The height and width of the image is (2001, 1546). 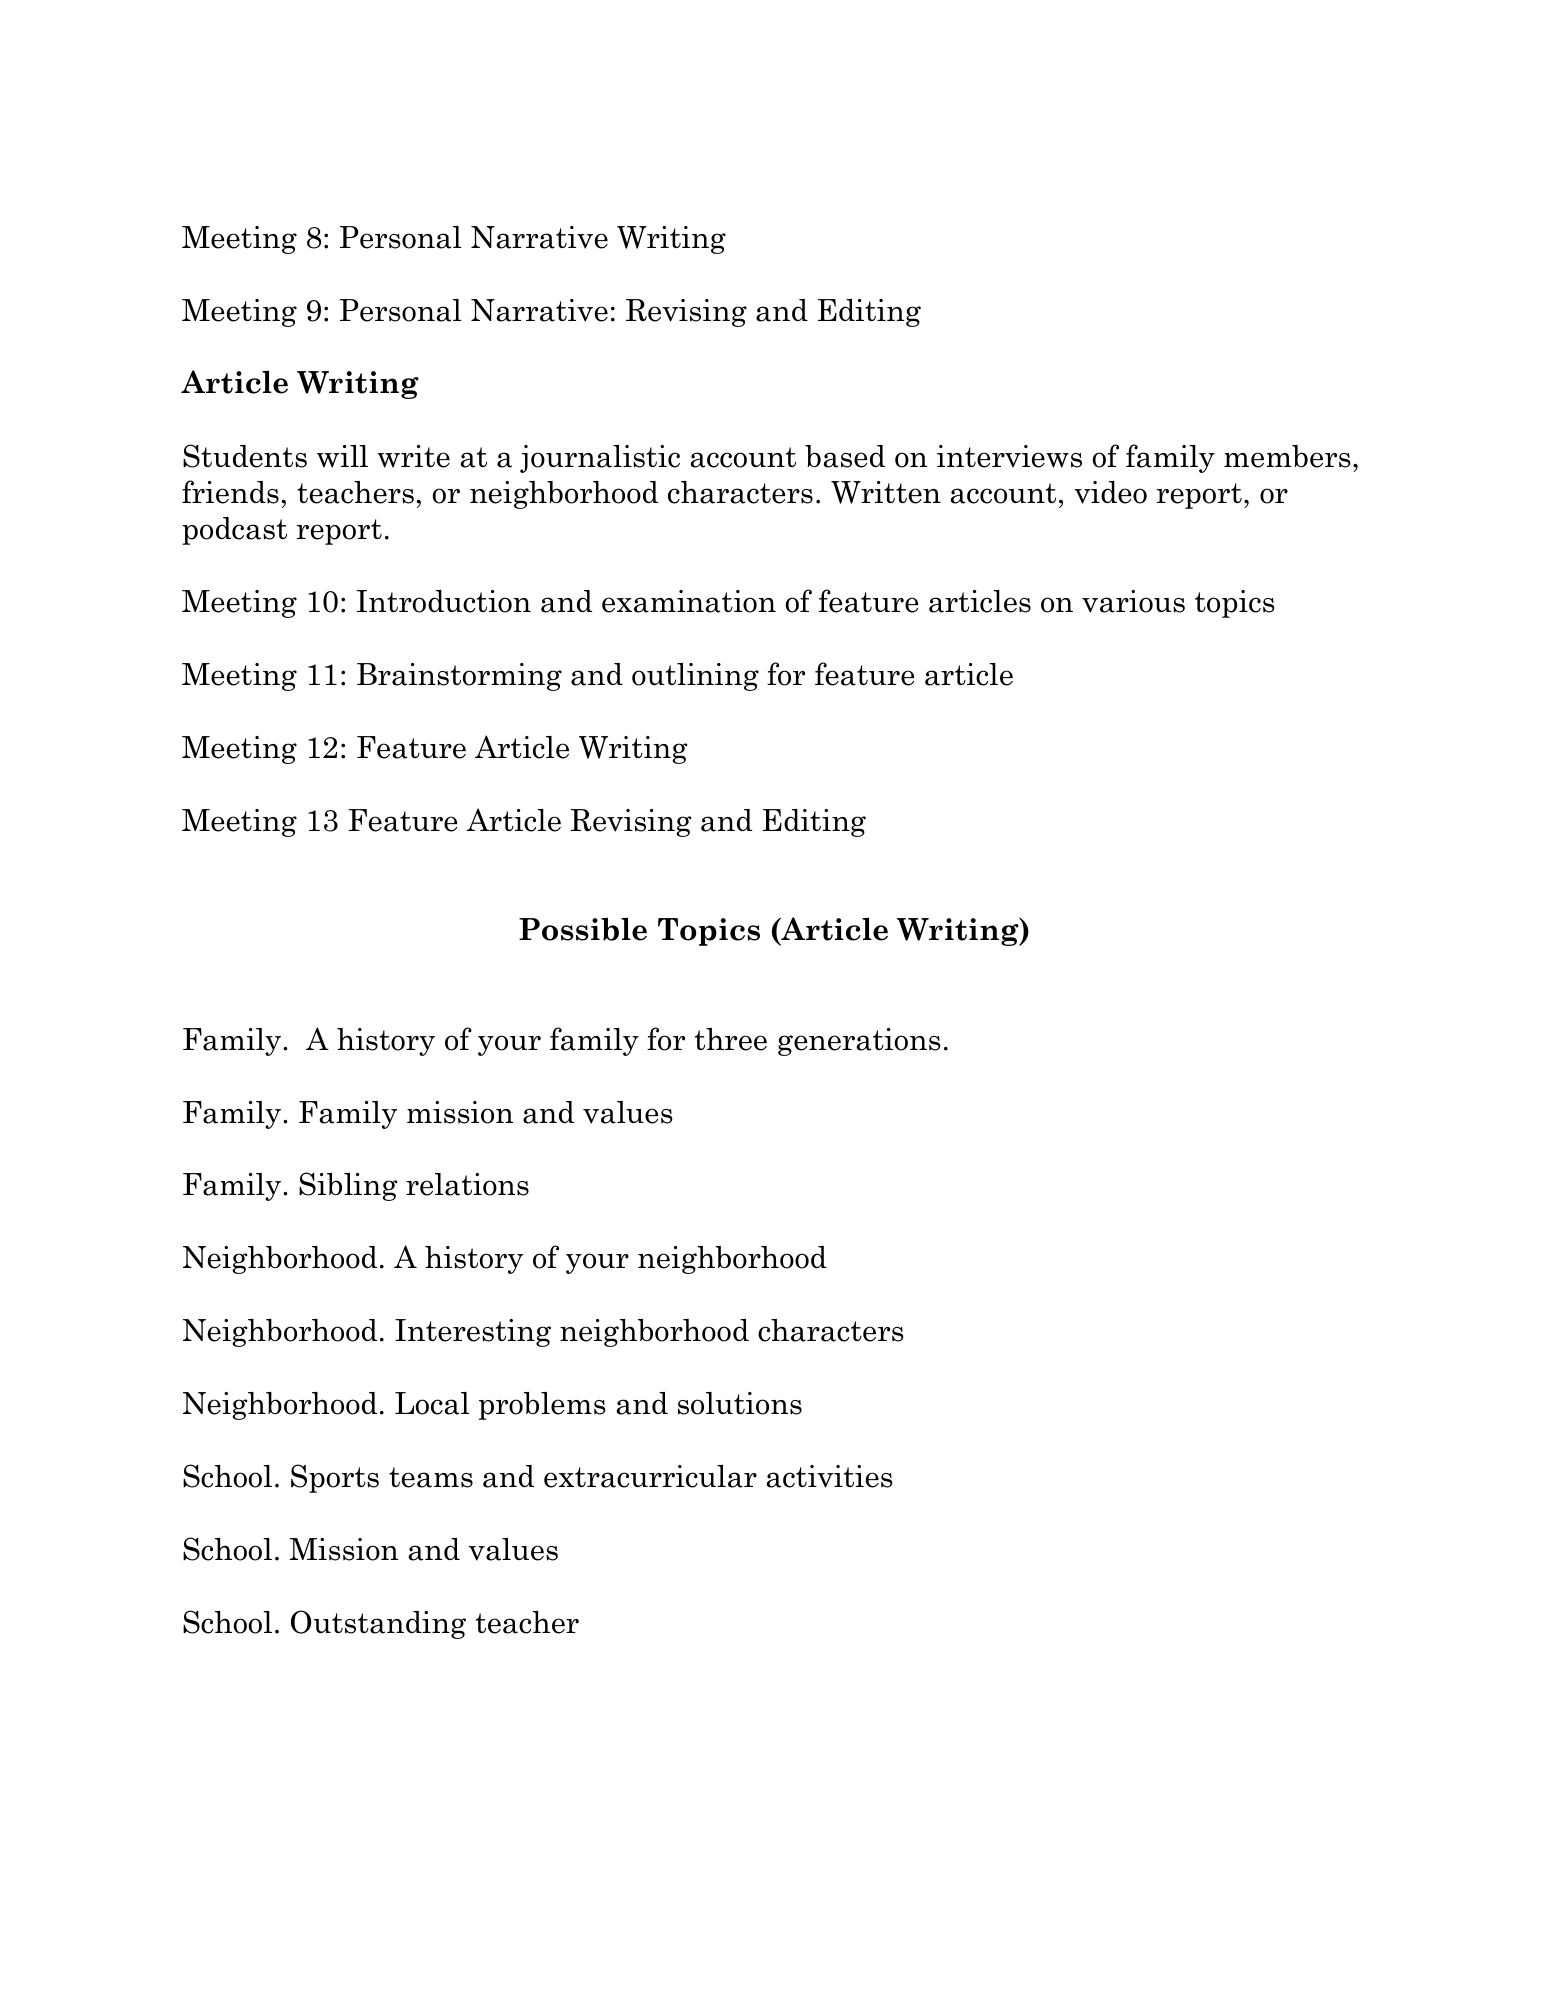 What do you see at coordinates (845, 456) in the image?
I see `based` at bounding box center [845, 456].
